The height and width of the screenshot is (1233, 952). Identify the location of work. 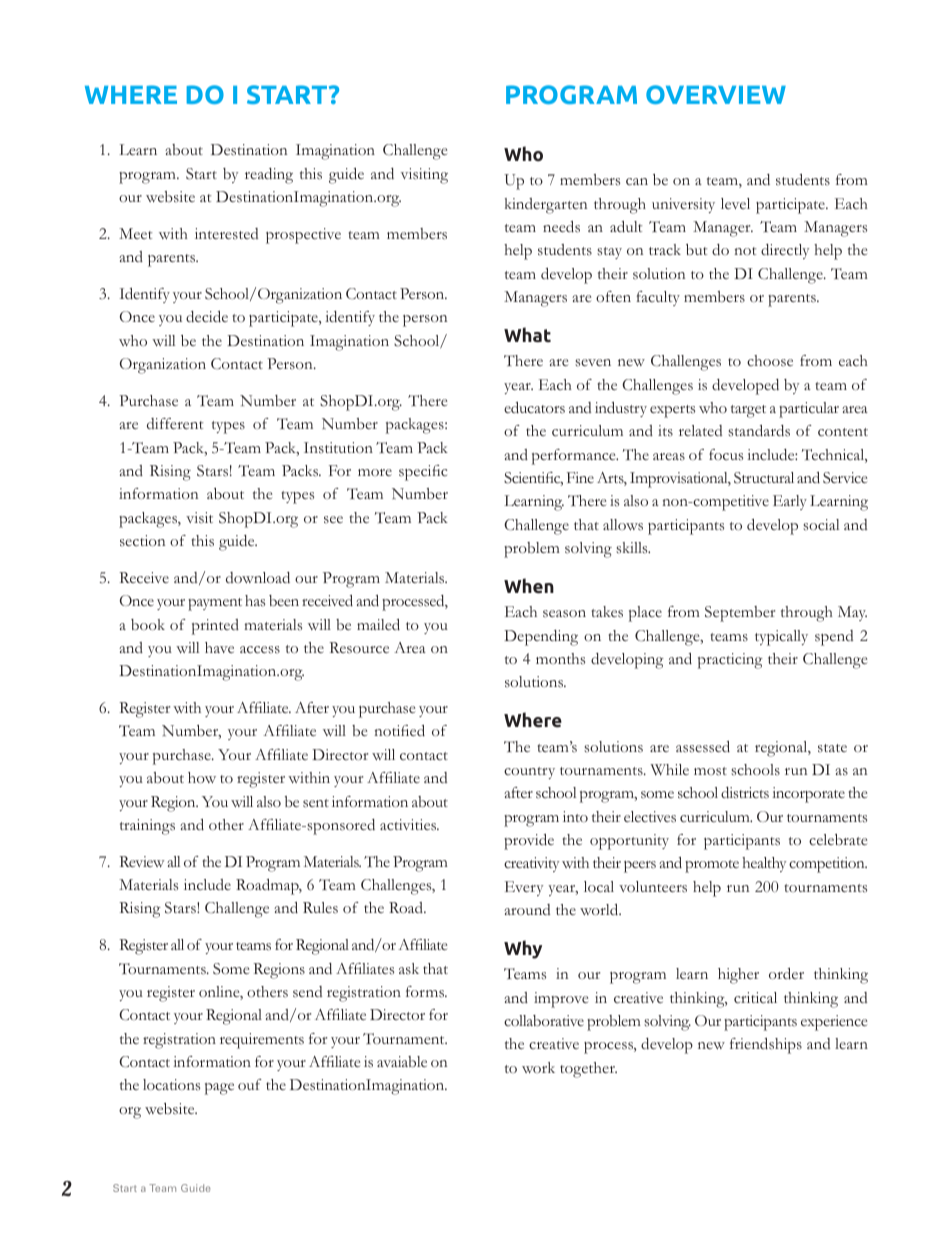
(538, 1067).
